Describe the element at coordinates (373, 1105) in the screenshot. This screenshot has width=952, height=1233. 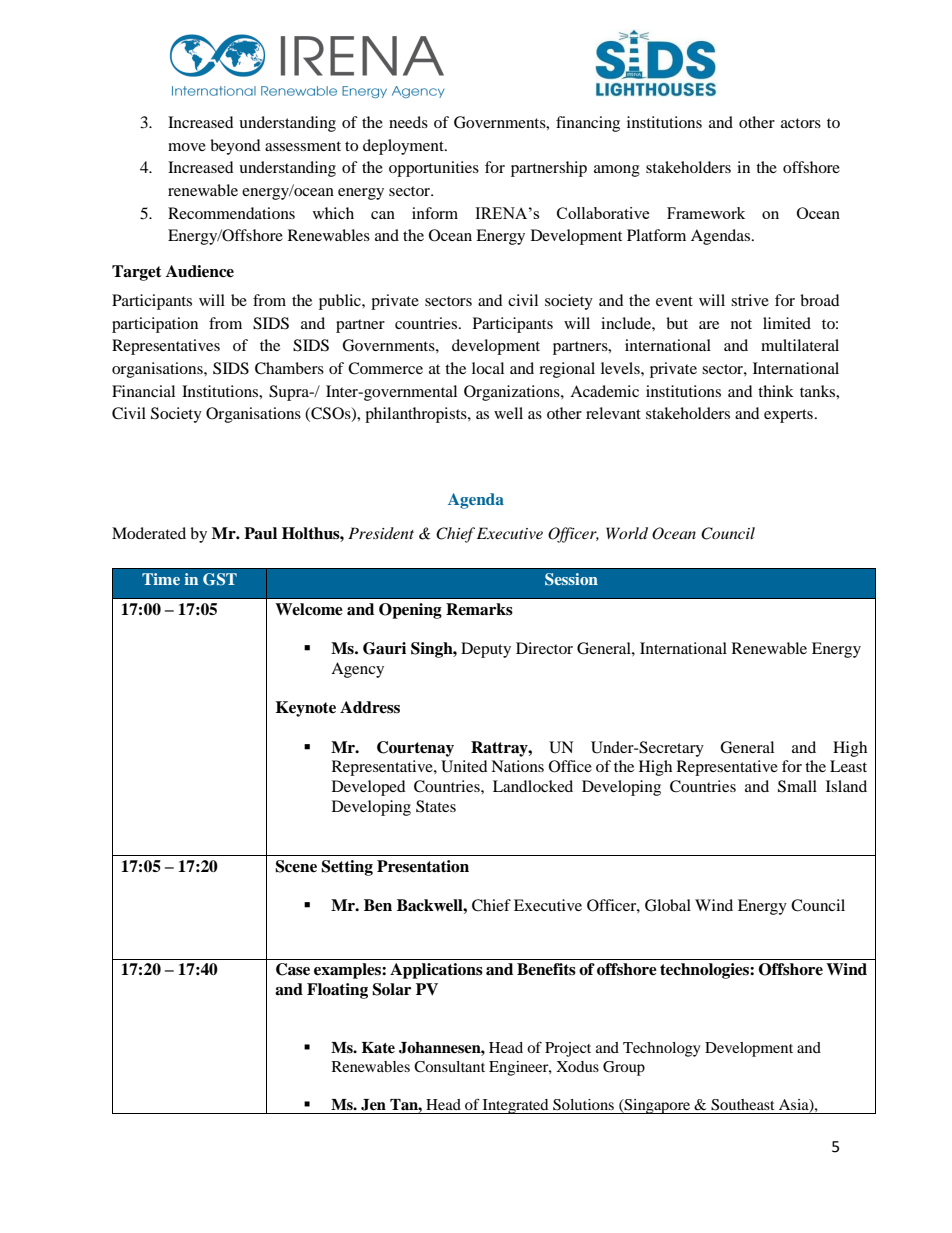
I see `Jen` at that location.
